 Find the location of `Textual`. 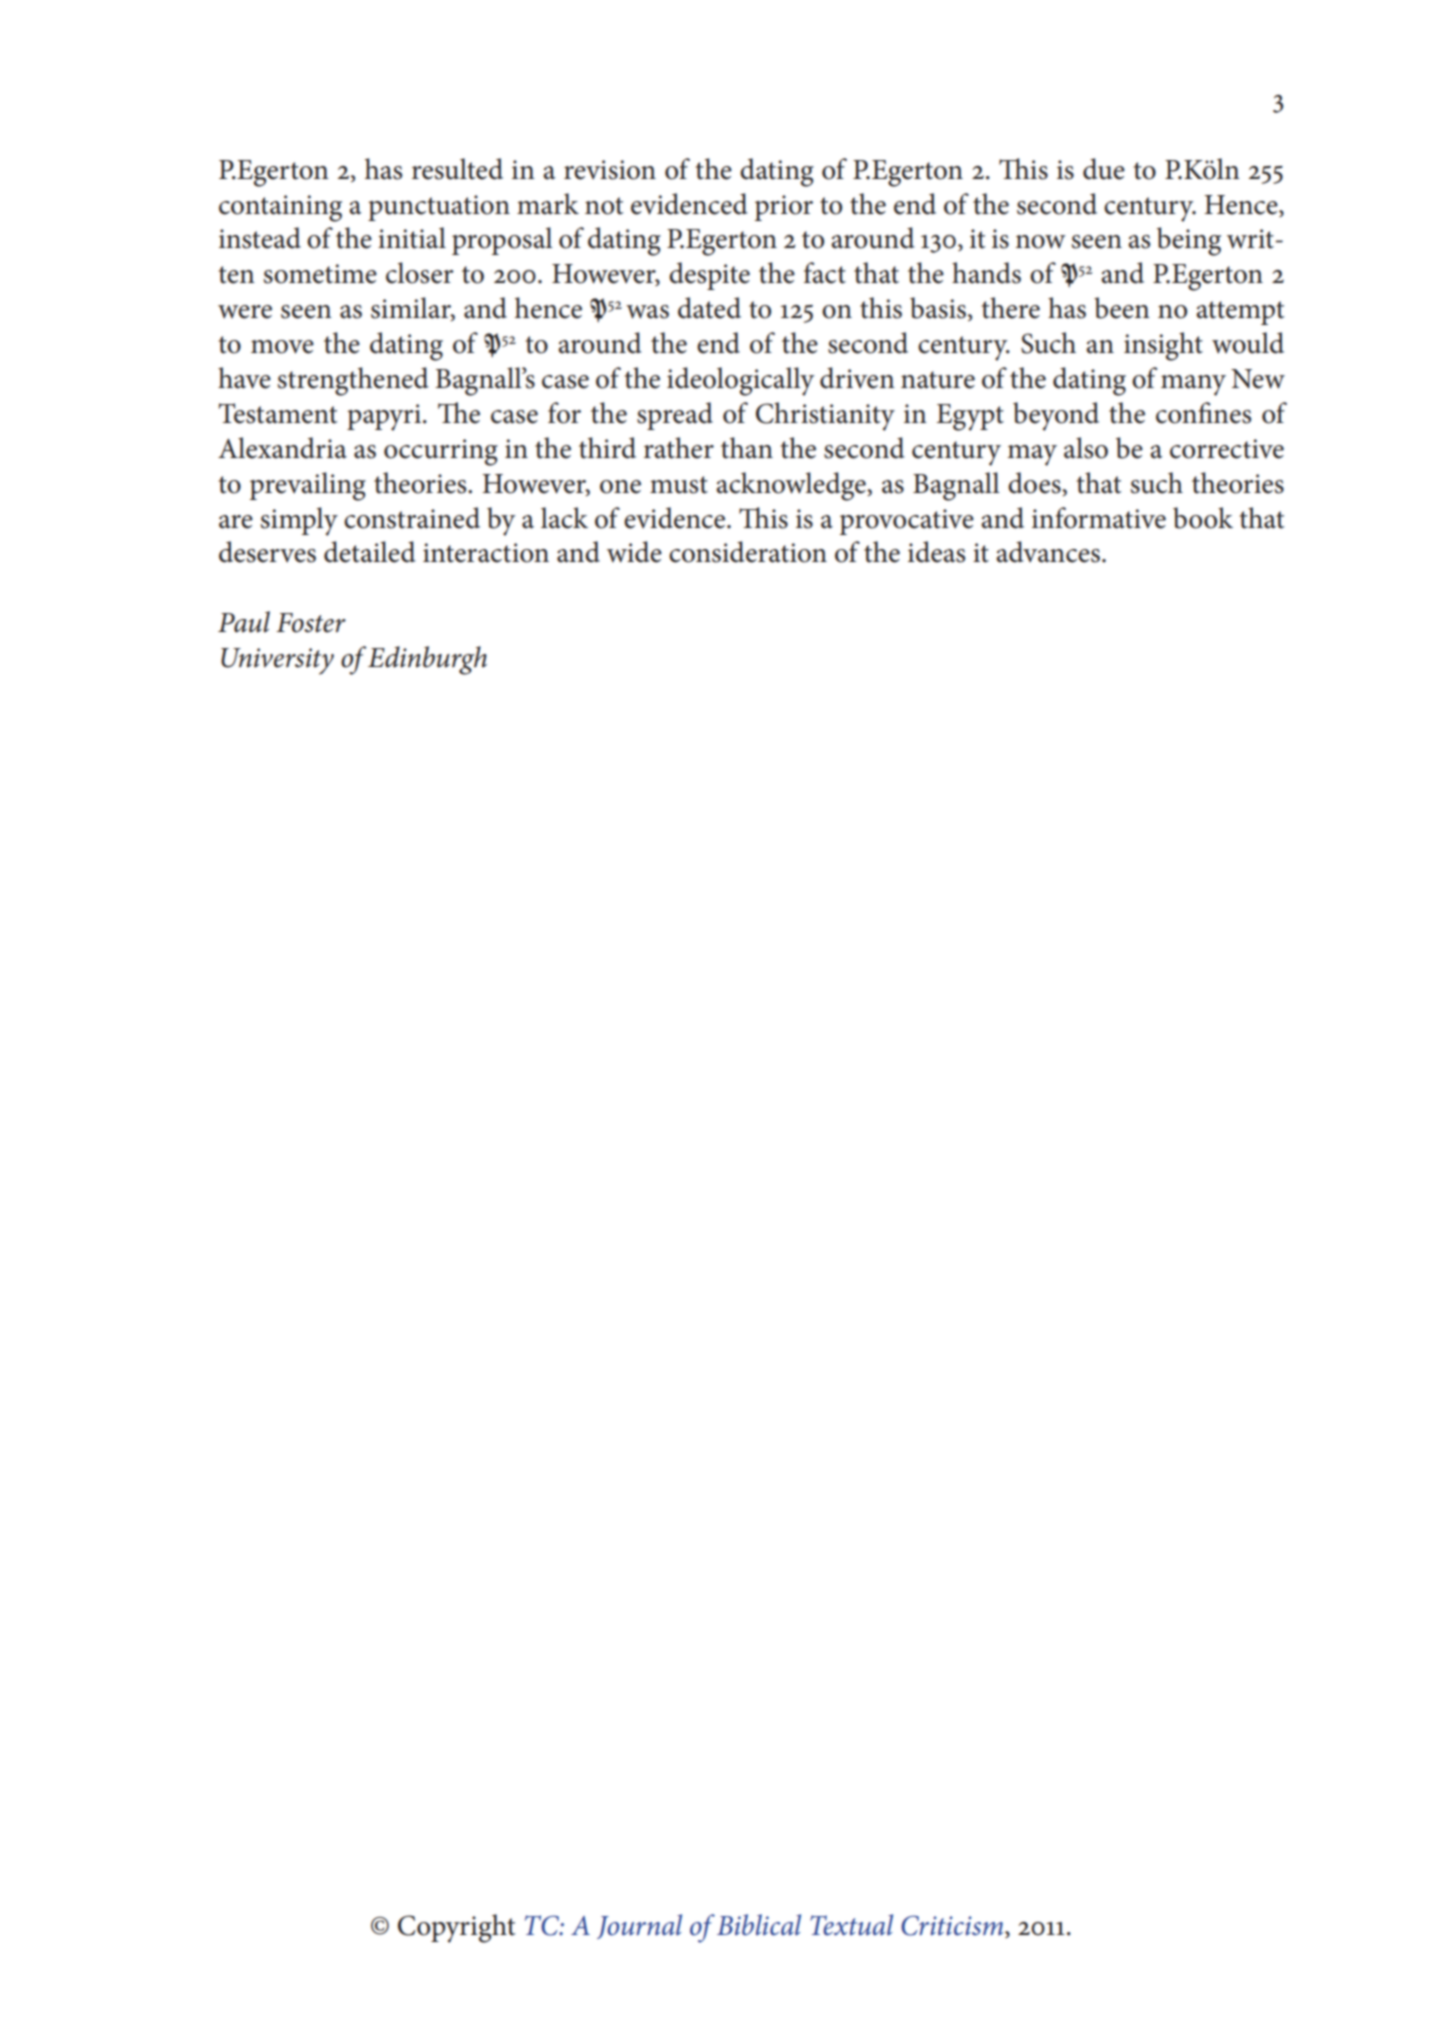

Textual is located at coordinates (851, 1925).
